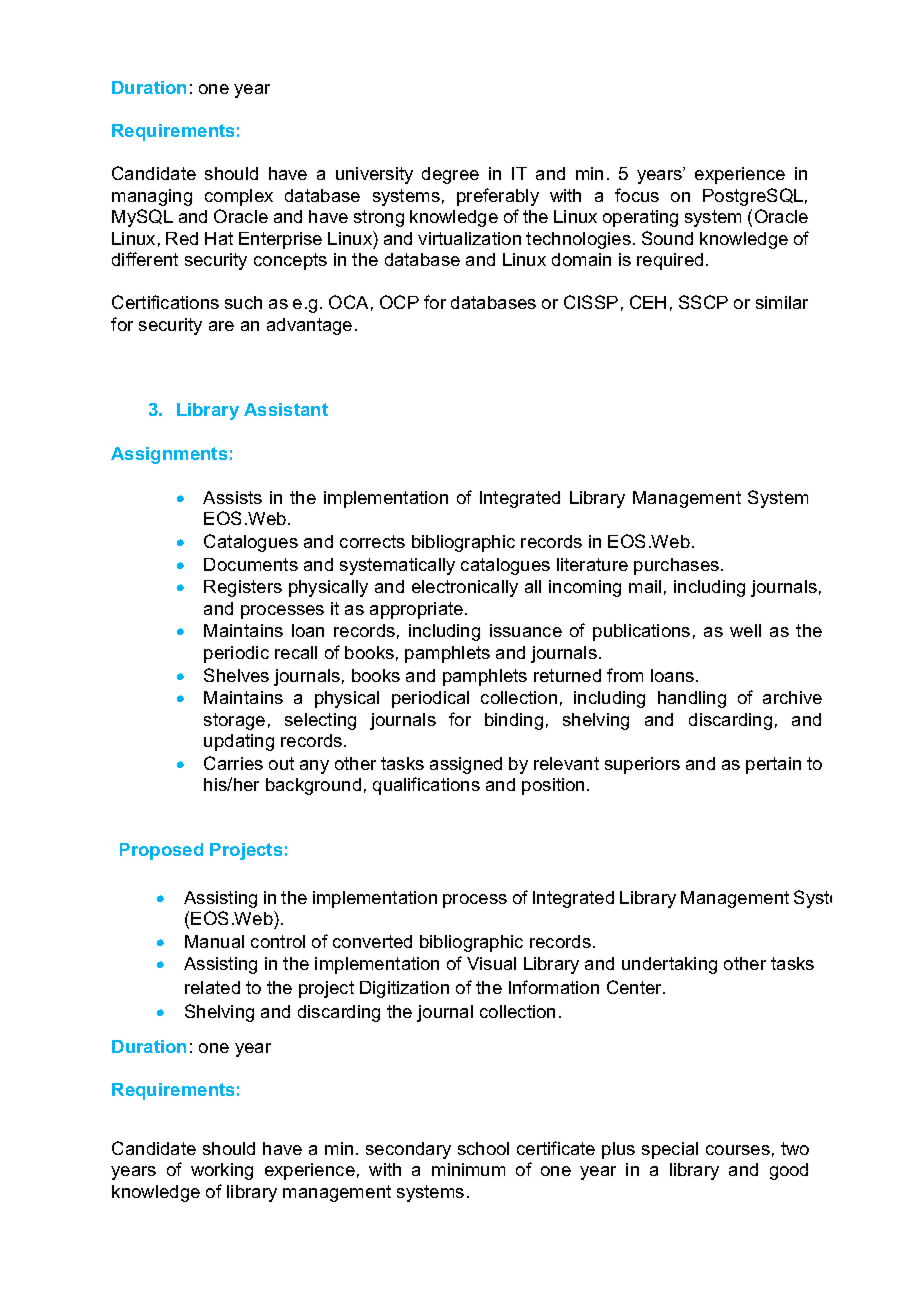 Image resolution: width=924 pixels, height=1308 pixels. Describe the element at coordinates (773, 765) in the screenshot. I see `pertain` at that location.
